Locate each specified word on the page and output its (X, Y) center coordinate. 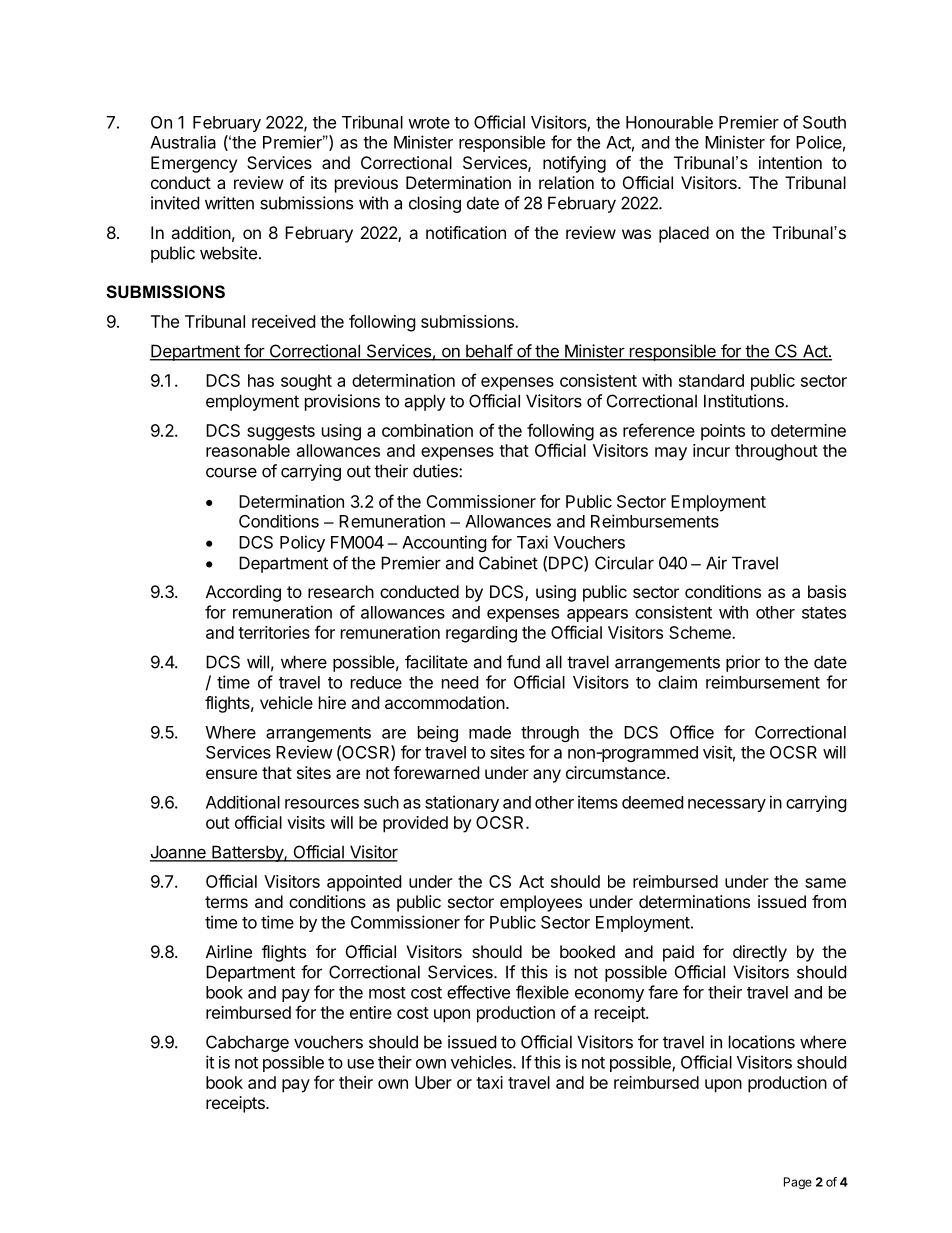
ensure (231, 774)
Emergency (194, 164)
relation (566, 182)
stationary (462, 803)
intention (790, 162)
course (231, 472)
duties (436, 471)
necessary (727, 805)
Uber (433, 1082)
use (361, 1064)
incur (711, 450)
